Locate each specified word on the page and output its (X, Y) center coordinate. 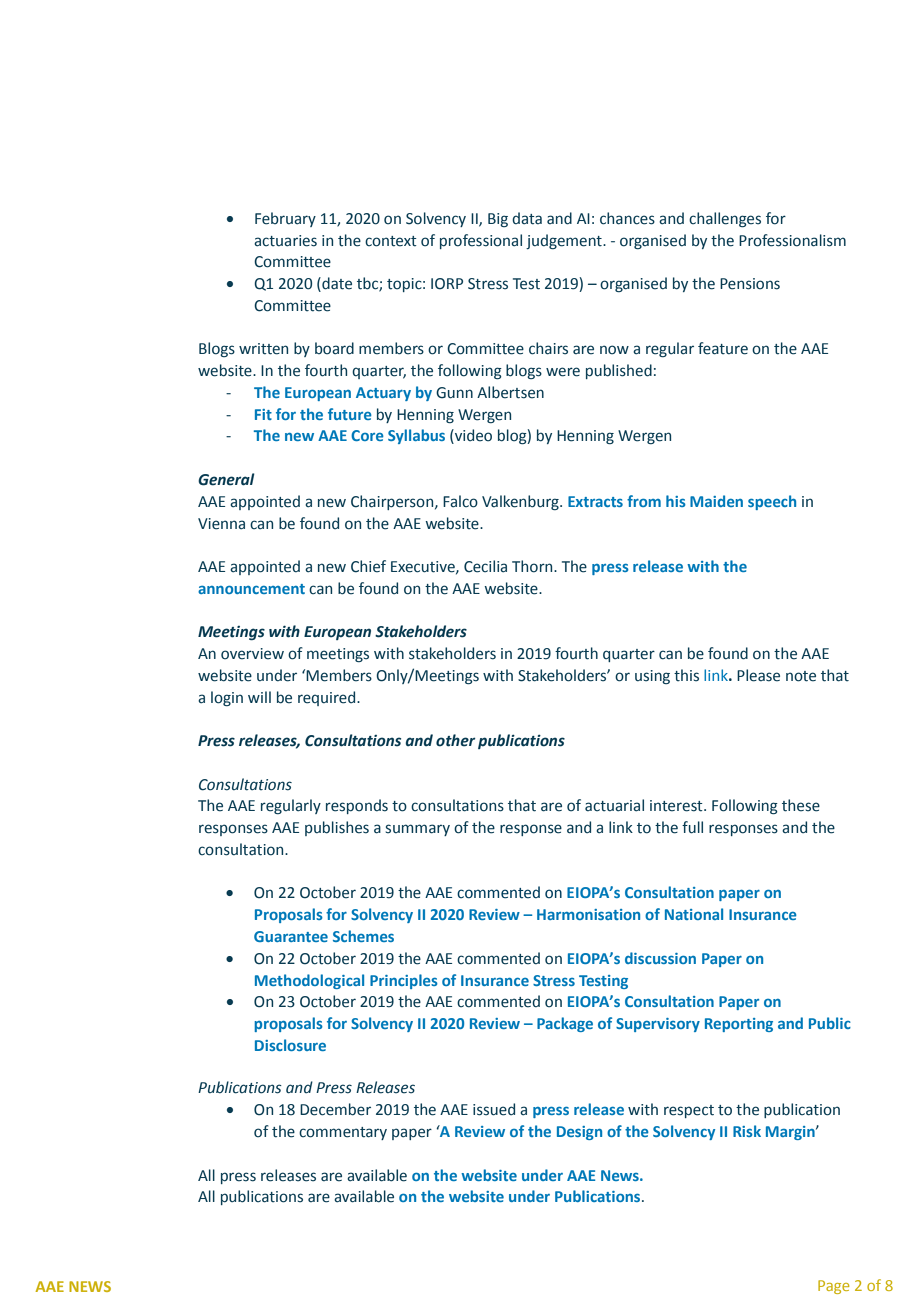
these (801, 805)
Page (834, 1287)
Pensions (750, 284)
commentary (343, 1133)
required (328, 698)
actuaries (285, 241)
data (527, 218)
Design (579, 1133)
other (456, 740)
